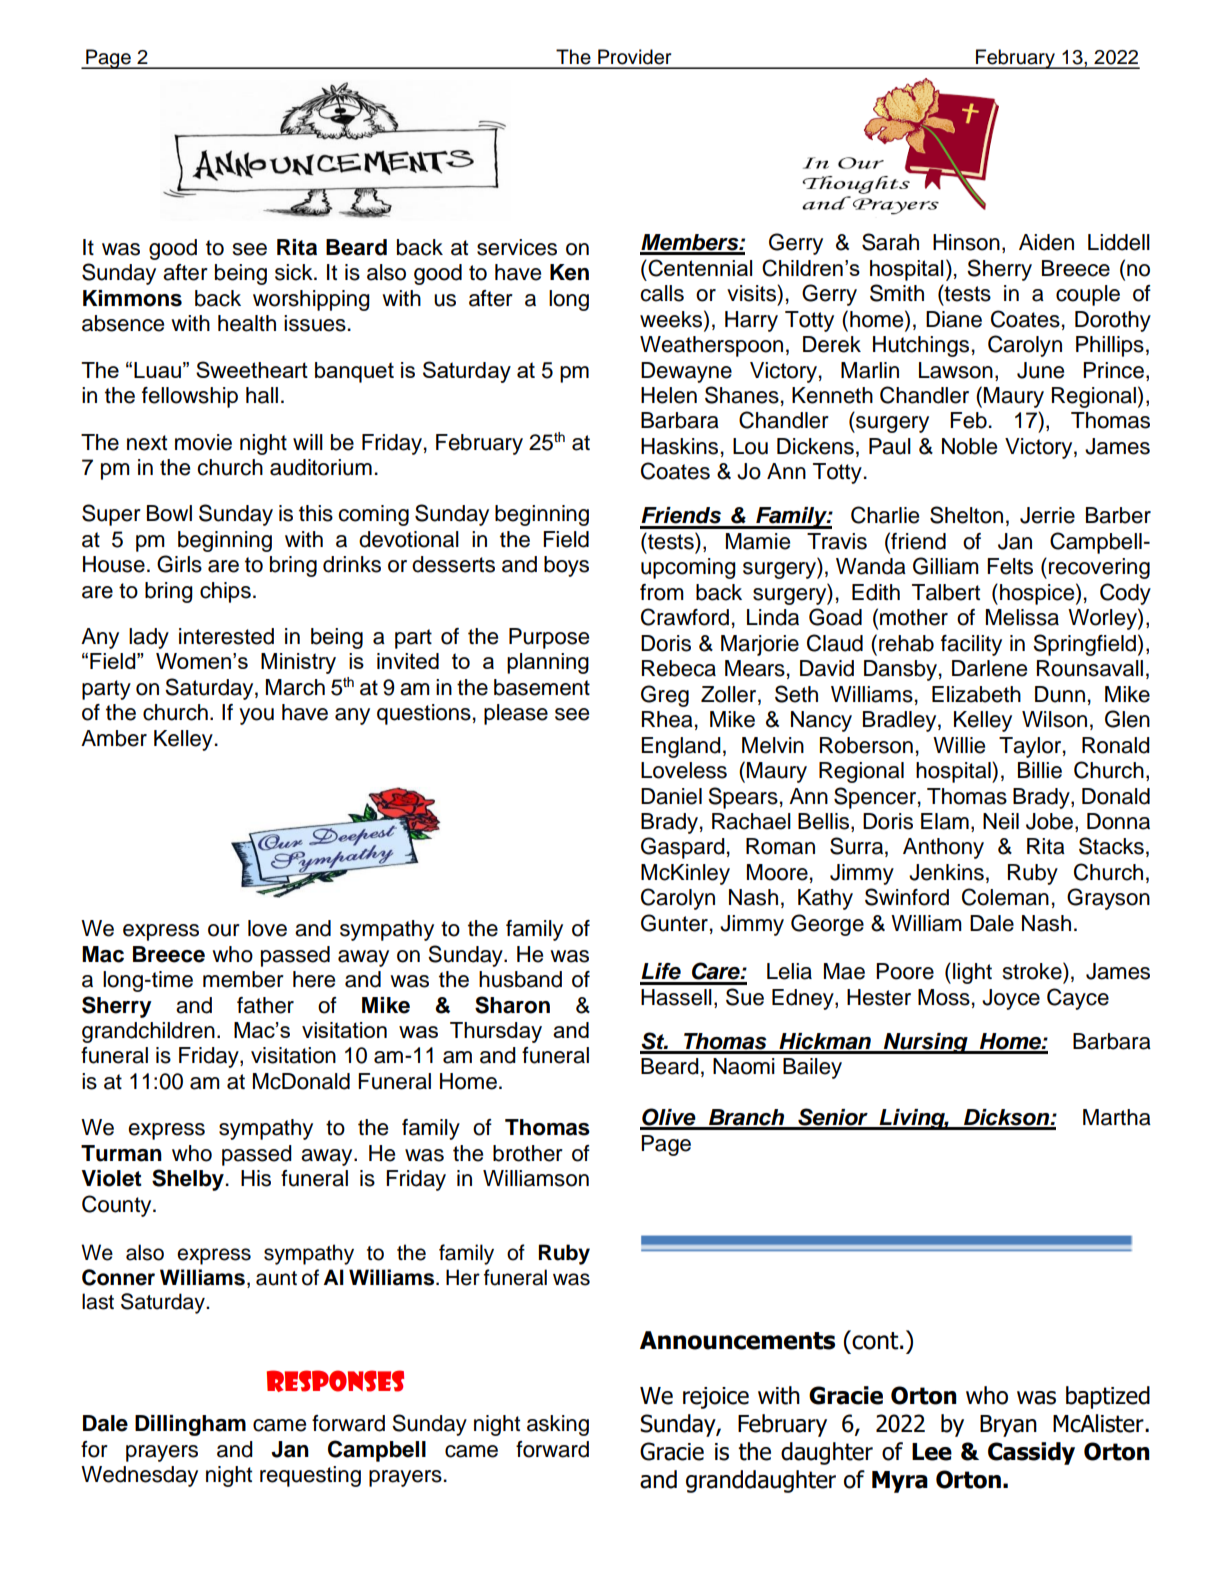 Image resolution: width=1232 pixels, height=1594 pixels. Describe the element at coordinates (1005, 897) in the screenshot. I see `Coleman` at that location.
